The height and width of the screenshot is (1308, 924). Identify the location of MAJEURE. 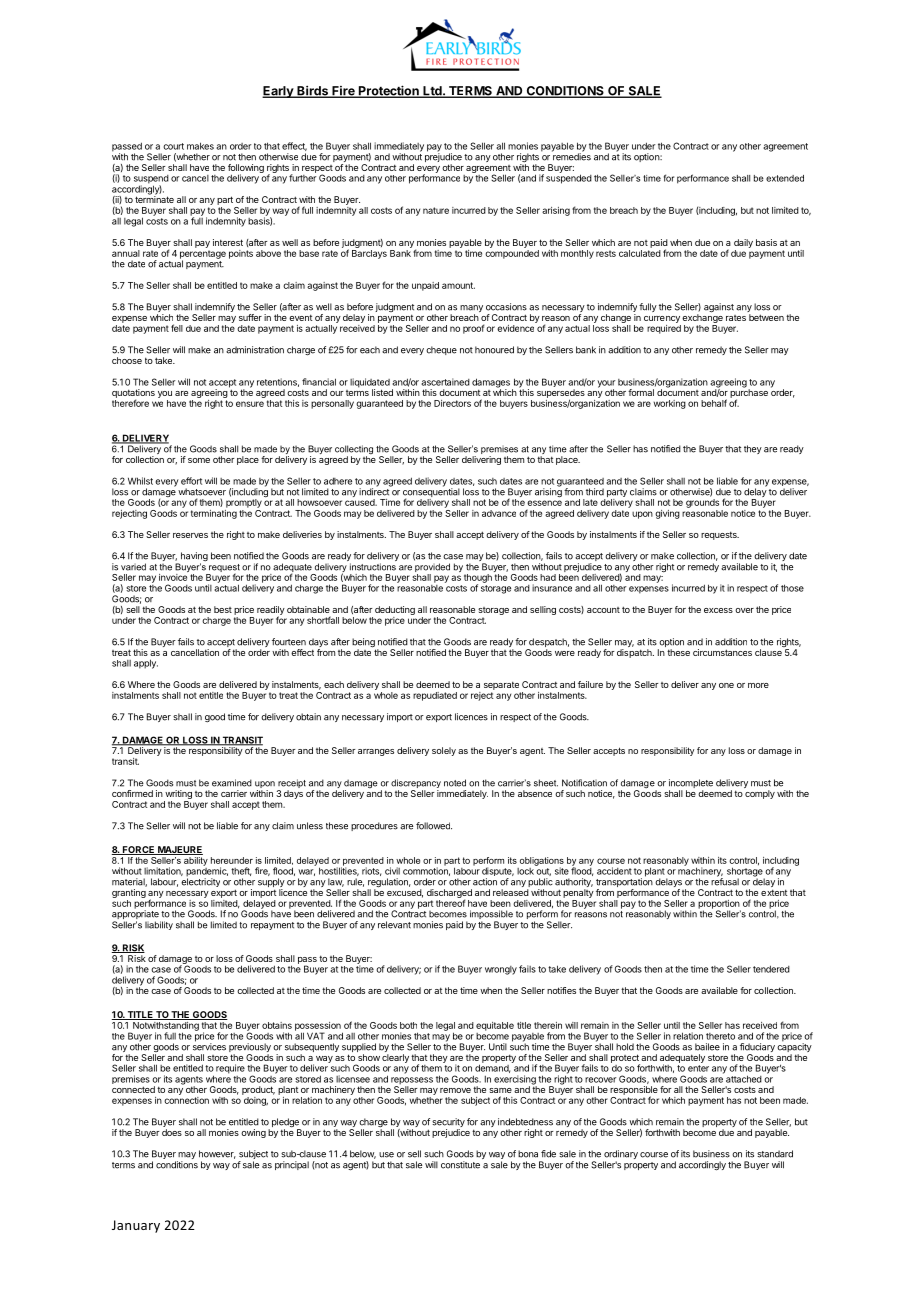
(179, 850).
